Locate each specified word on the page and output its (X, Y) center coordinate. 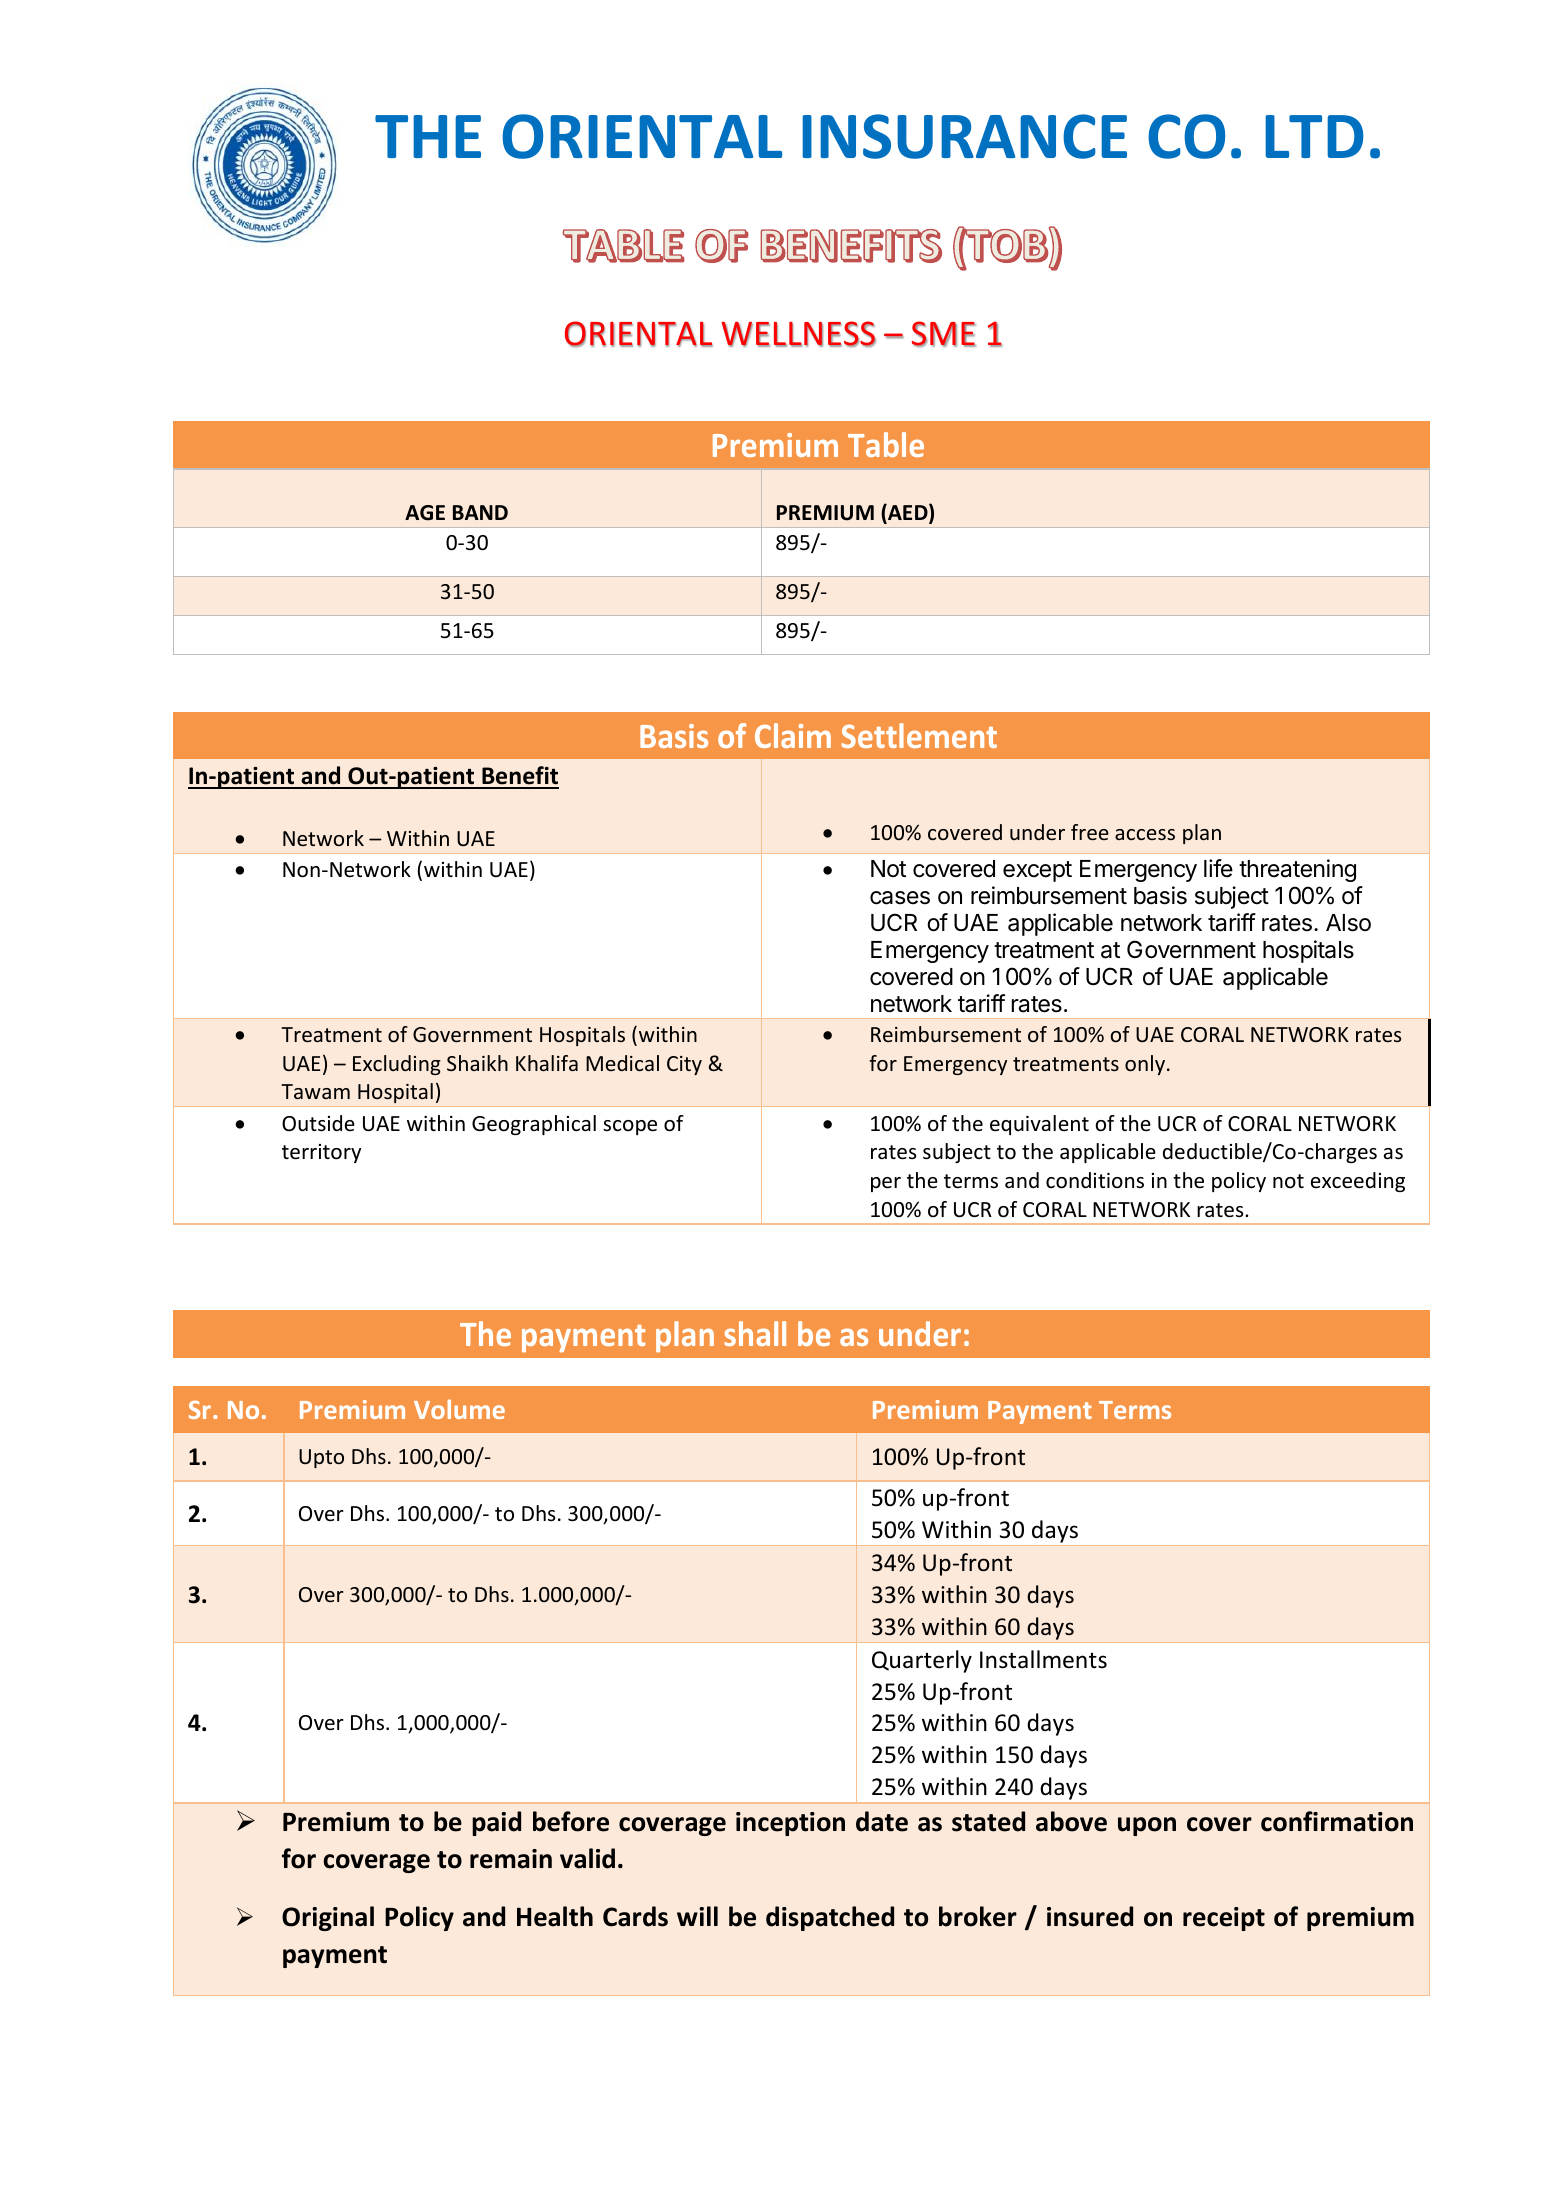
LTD (1314, 136)
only (1145, 1065)
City (684, 1065)
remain (511, 1859)
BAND (480, 512)
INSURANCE (964, 136)
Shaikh (477, 1063)
